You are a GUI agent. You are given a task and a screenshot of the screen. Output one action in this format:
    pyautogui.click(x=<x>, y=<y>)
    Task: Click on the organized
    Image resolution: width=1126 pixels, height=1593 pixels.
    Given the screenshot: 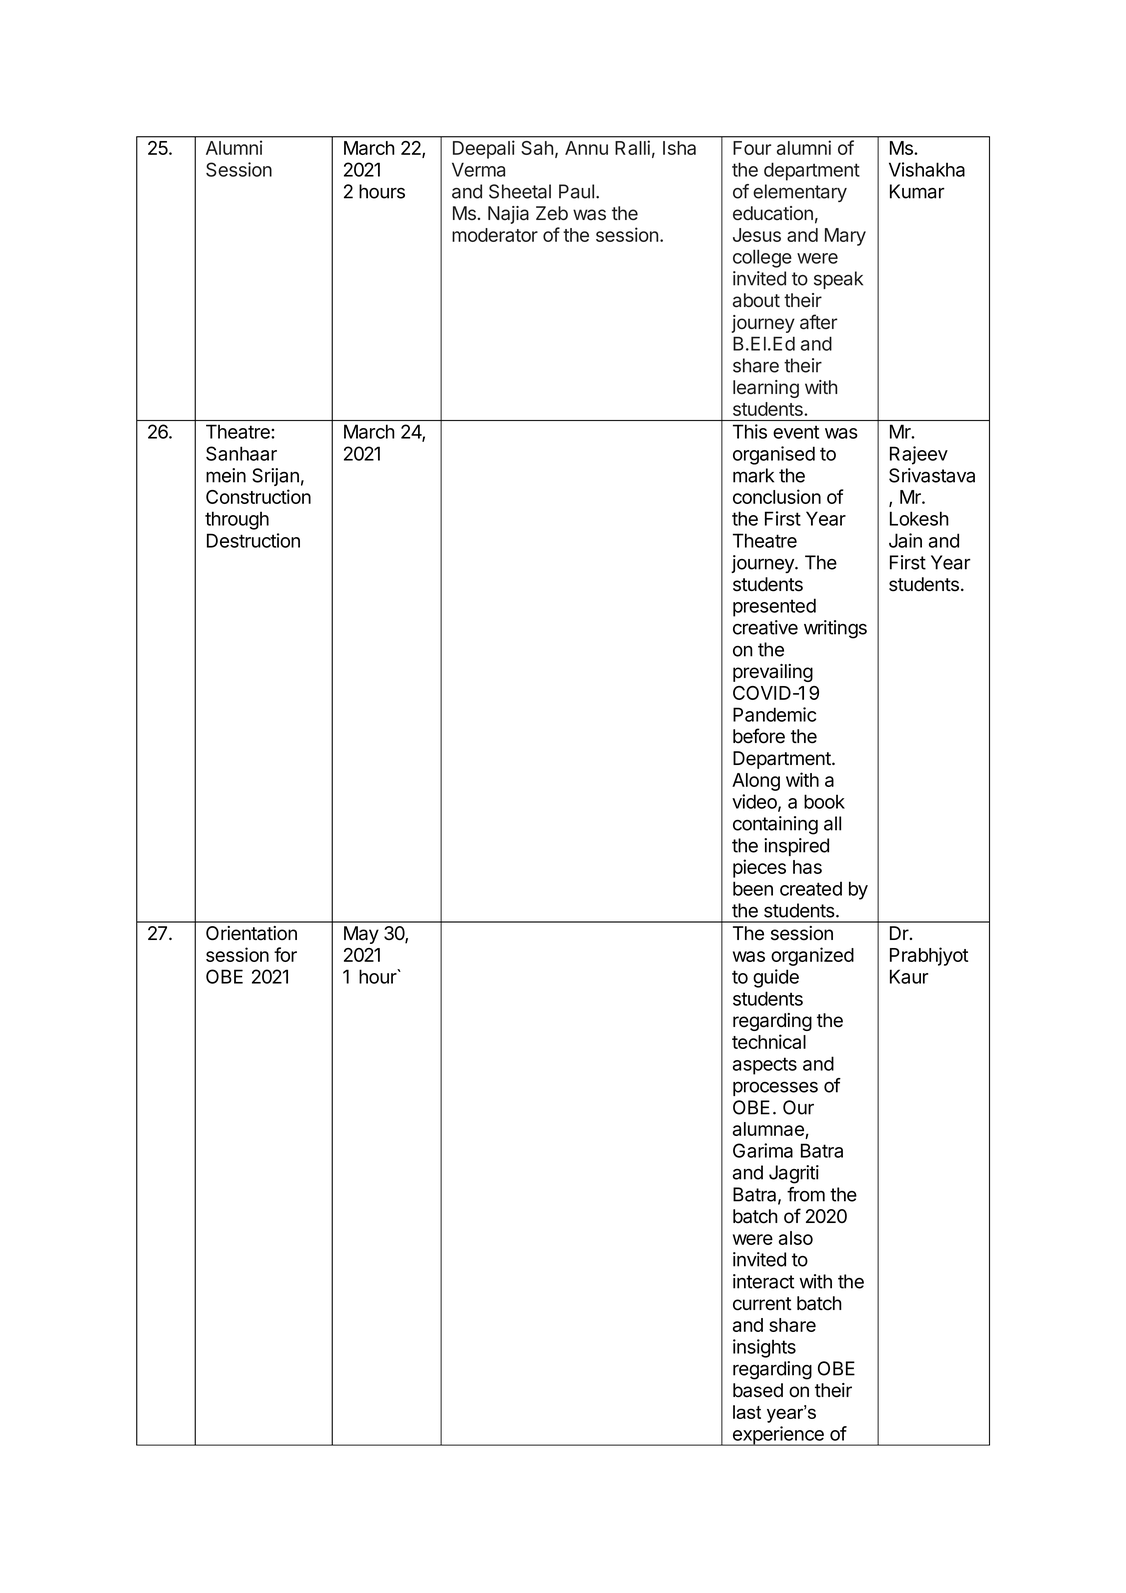 What is the action you would take?
    pyautogui.click(x=812, y=956)
